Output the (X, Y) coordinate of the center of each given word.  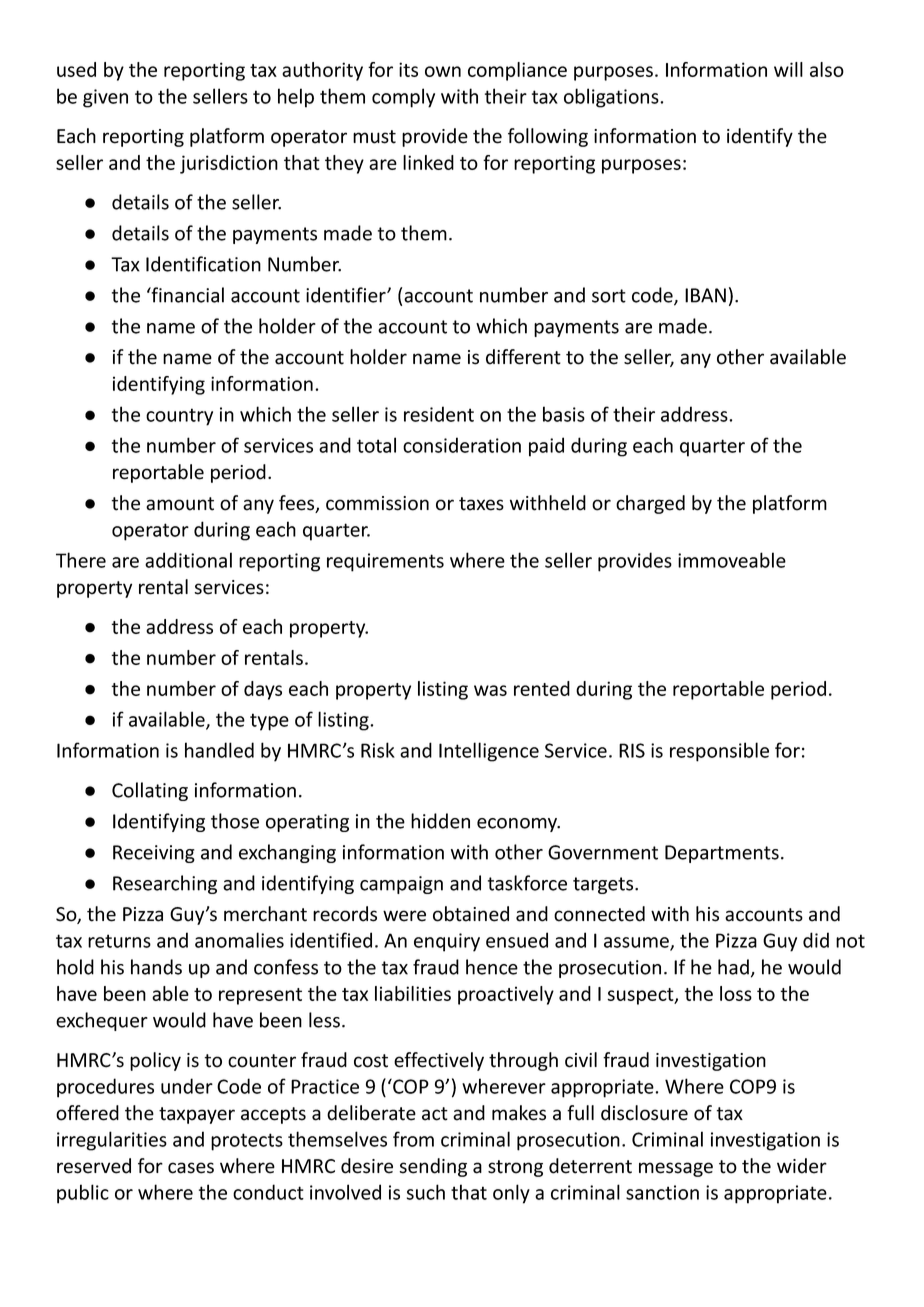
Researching (165, 884)
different (523, 357)
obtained (471, 914)
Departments (722, 854)
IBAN (705, 295)
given (105, 98)
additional (188, 560)
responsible (719, 752)
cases (191, 1168)
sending (433, 1167)
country (179, 417)
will (788, 69)
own (443, 71)
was (490, 690)
